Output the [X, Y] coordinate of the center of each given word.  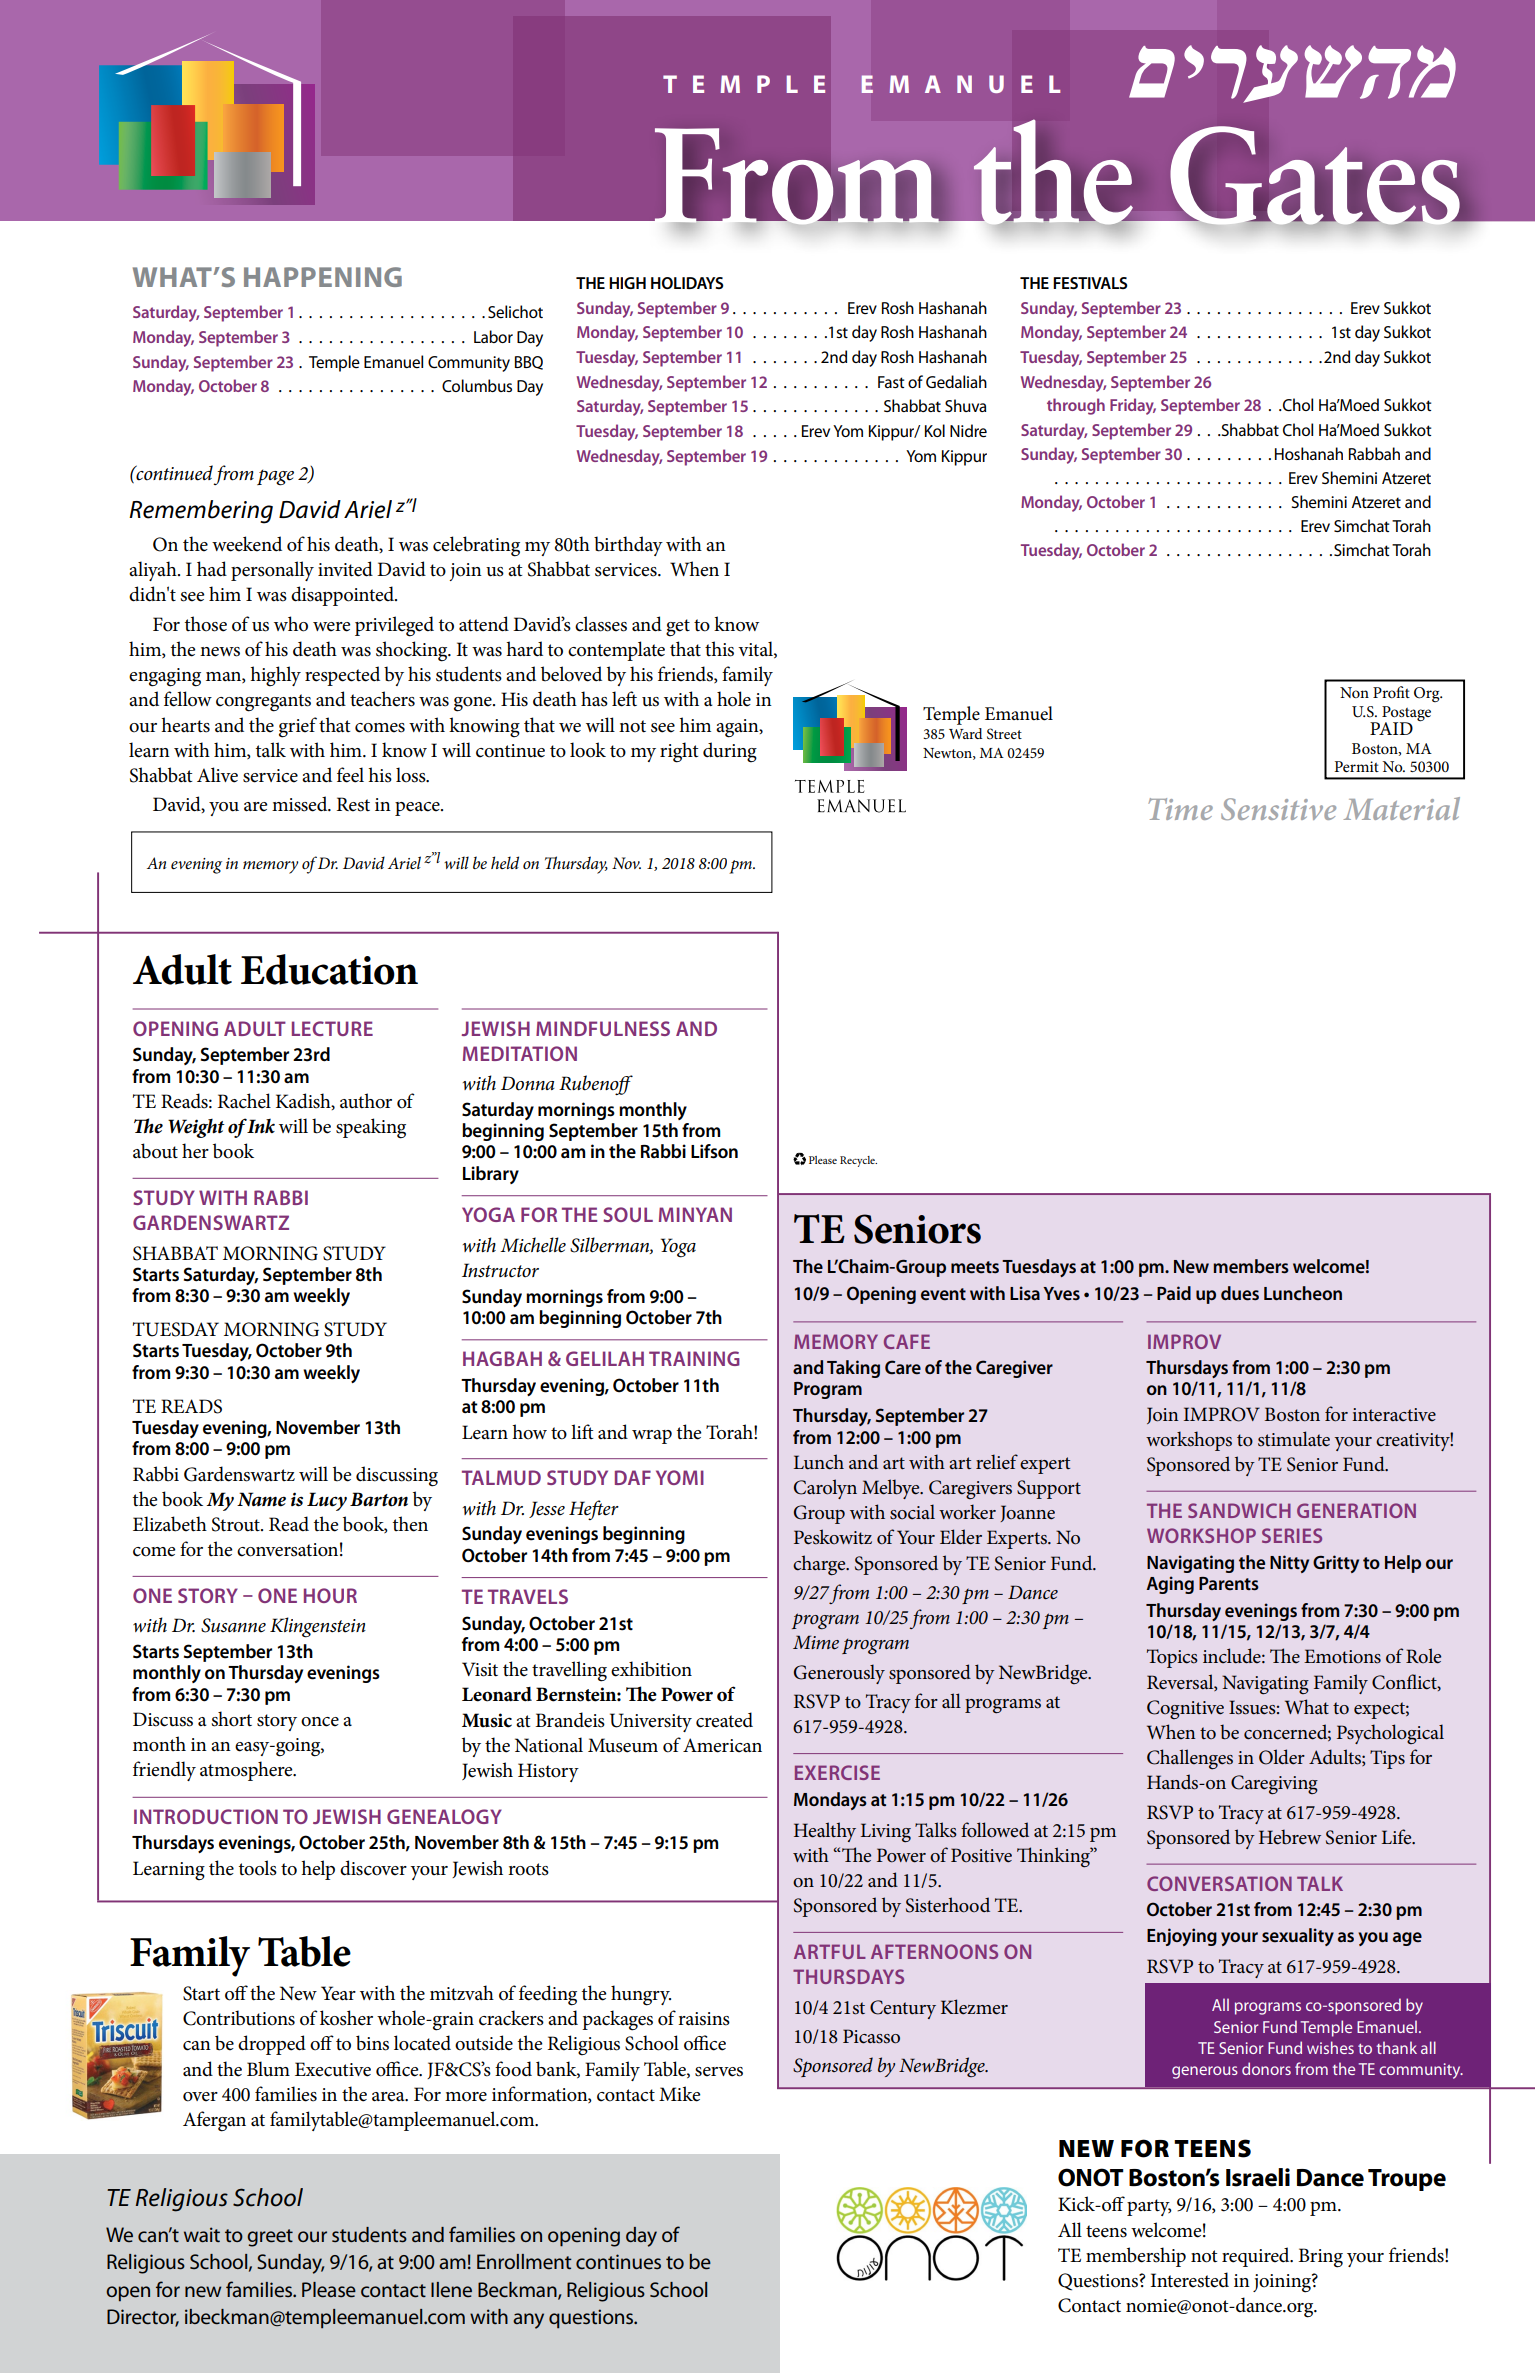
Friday [1133, 406]
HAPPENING [323, 277]
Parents [1229, 1584]
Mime [816, 1642]
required [1257, 2257]
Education [329, 969]
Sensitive [1278, 809]
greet [270, 2238]
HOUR [330, 1595]
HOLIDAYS [687, 283]
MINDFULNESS [603, 1028]
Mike [680, 2094]
